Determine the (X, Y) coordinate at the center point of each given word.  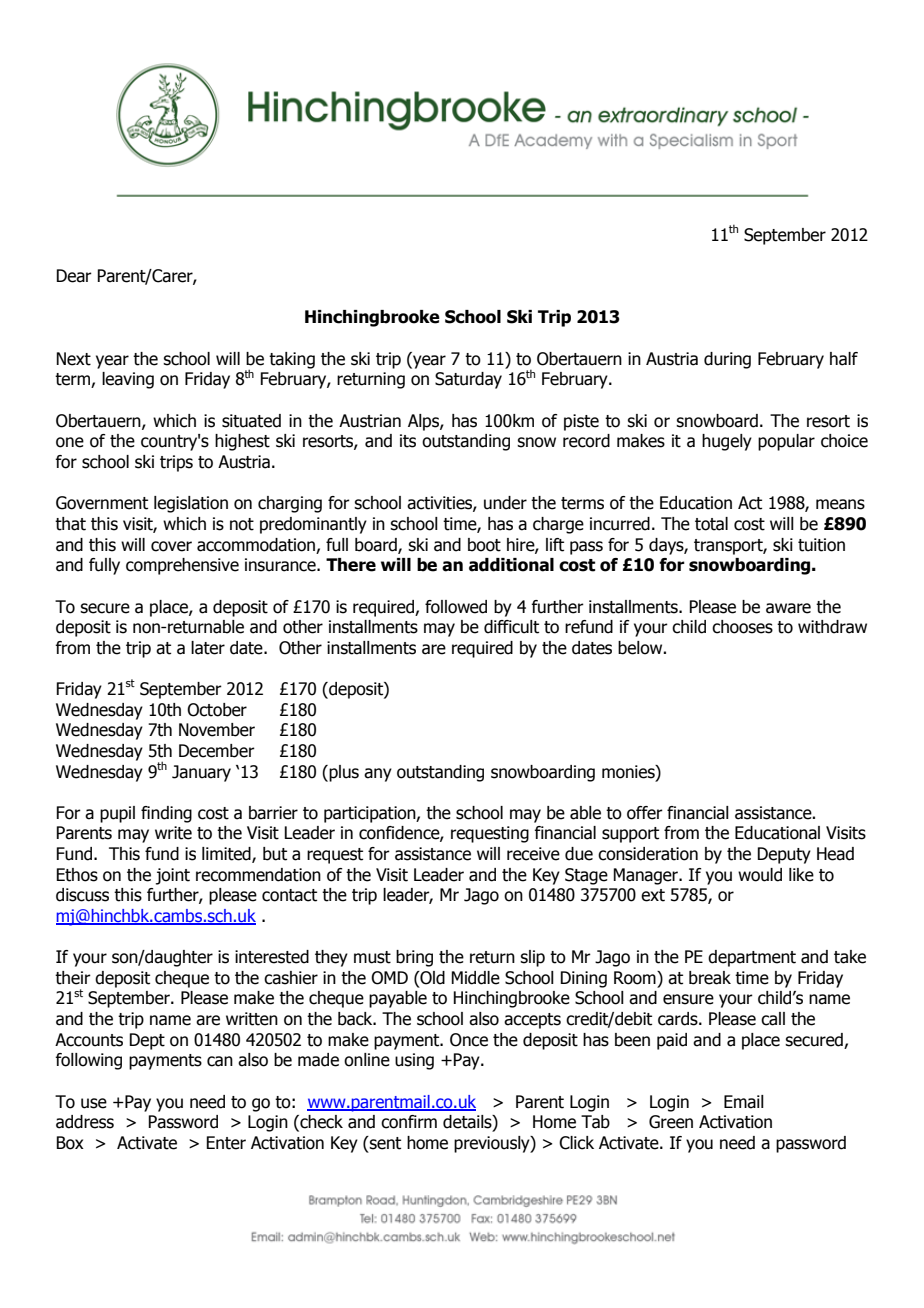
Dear (74, 276)
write (173, 833)
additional (511, 565)
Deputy (784, 855)
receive (533, 854)
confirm (409, 1122)
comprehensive (182, 566)
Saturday (468, 380)
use (94, 1103)
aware (788, 608)
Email (744, 1102)
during (727, 360)
